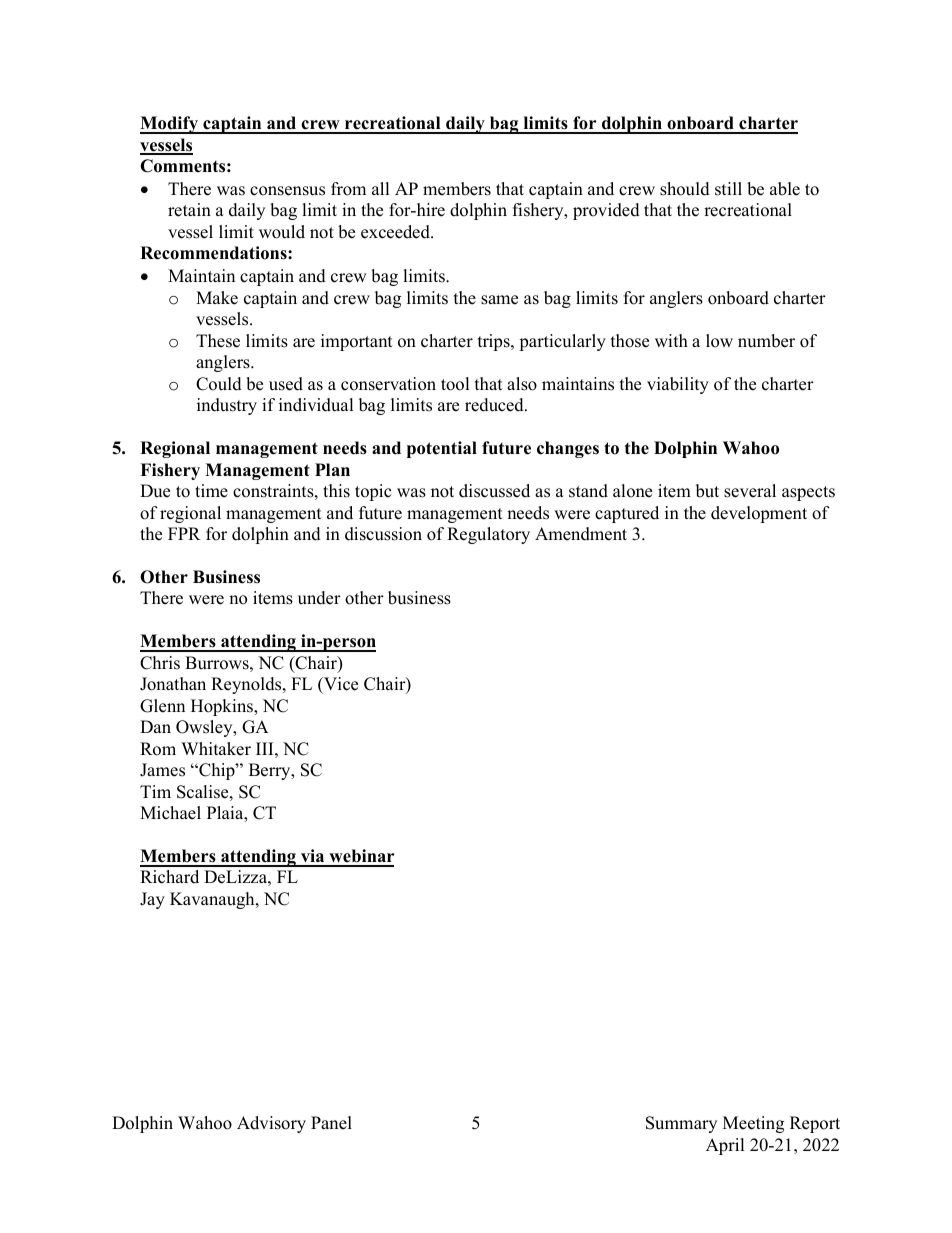 Image resolution: width=952 pixels, height=1233 pixels. What do you see at coordinates (216, 749) in the document?
I see `Whitaker` at bounding box center [216, 749].
